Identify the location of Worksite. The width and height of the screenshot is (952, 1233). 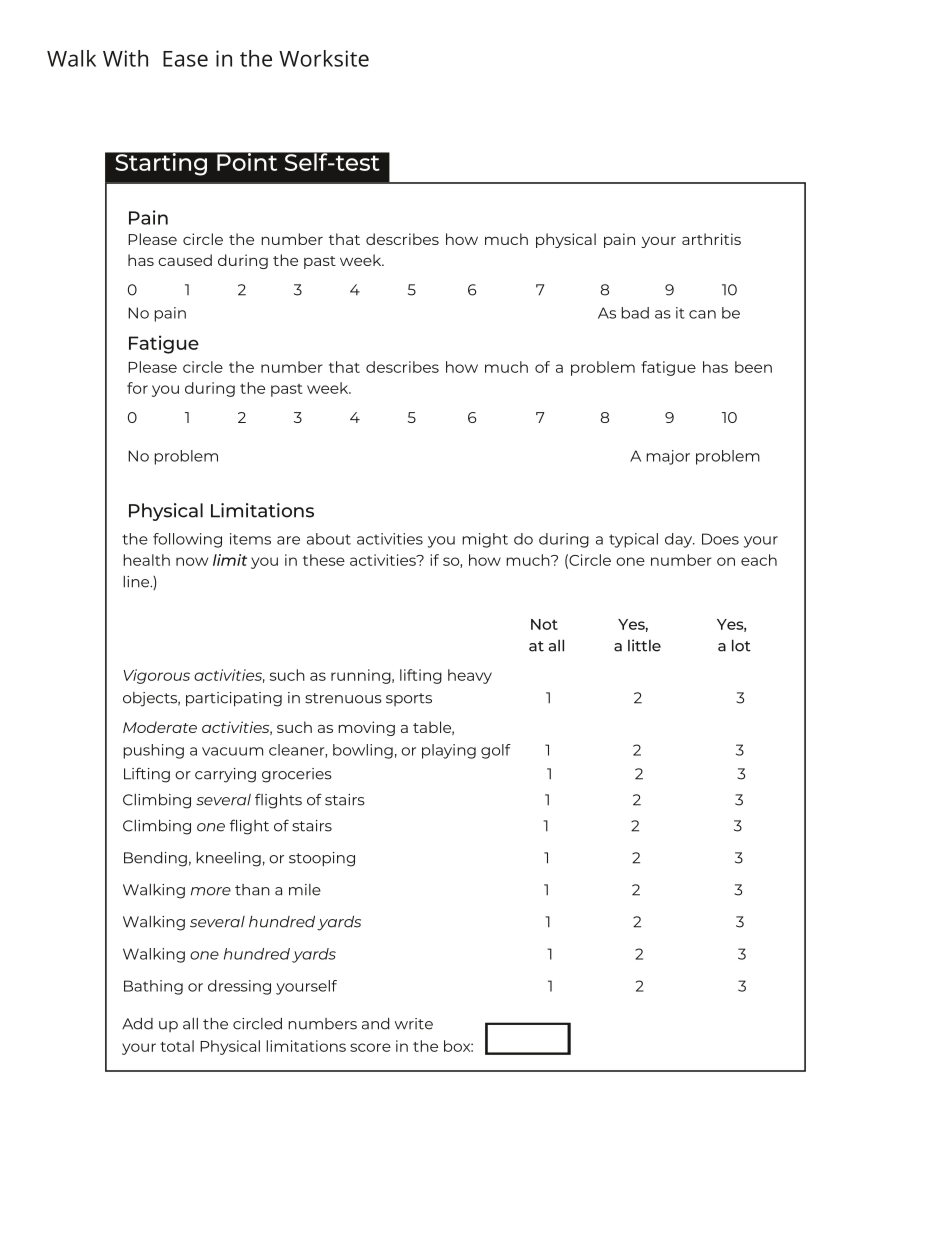
(324, 58).
